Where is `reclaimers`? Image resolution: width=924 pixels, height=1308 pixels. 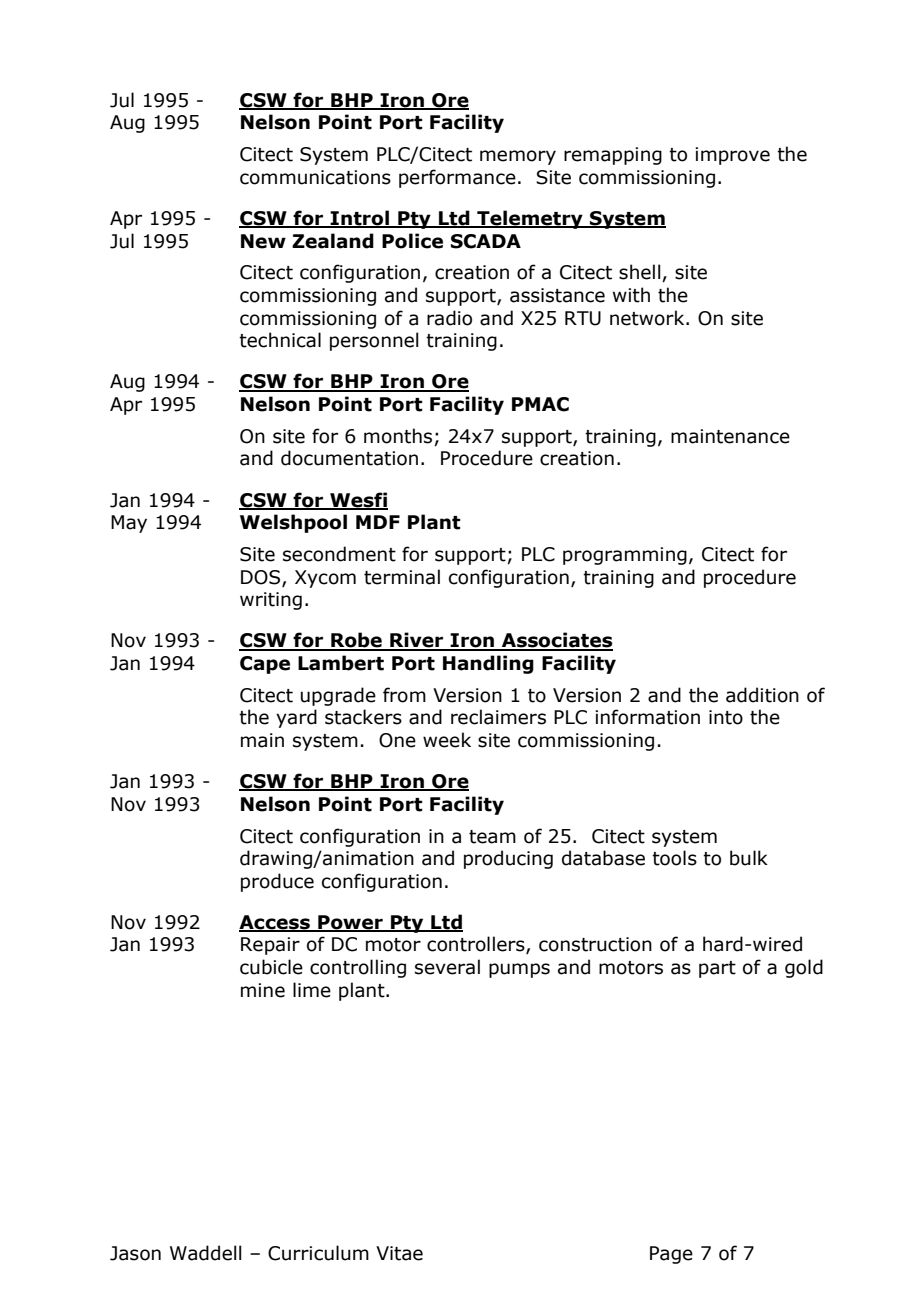
reclaimers is located at coordinates (498, 717).
